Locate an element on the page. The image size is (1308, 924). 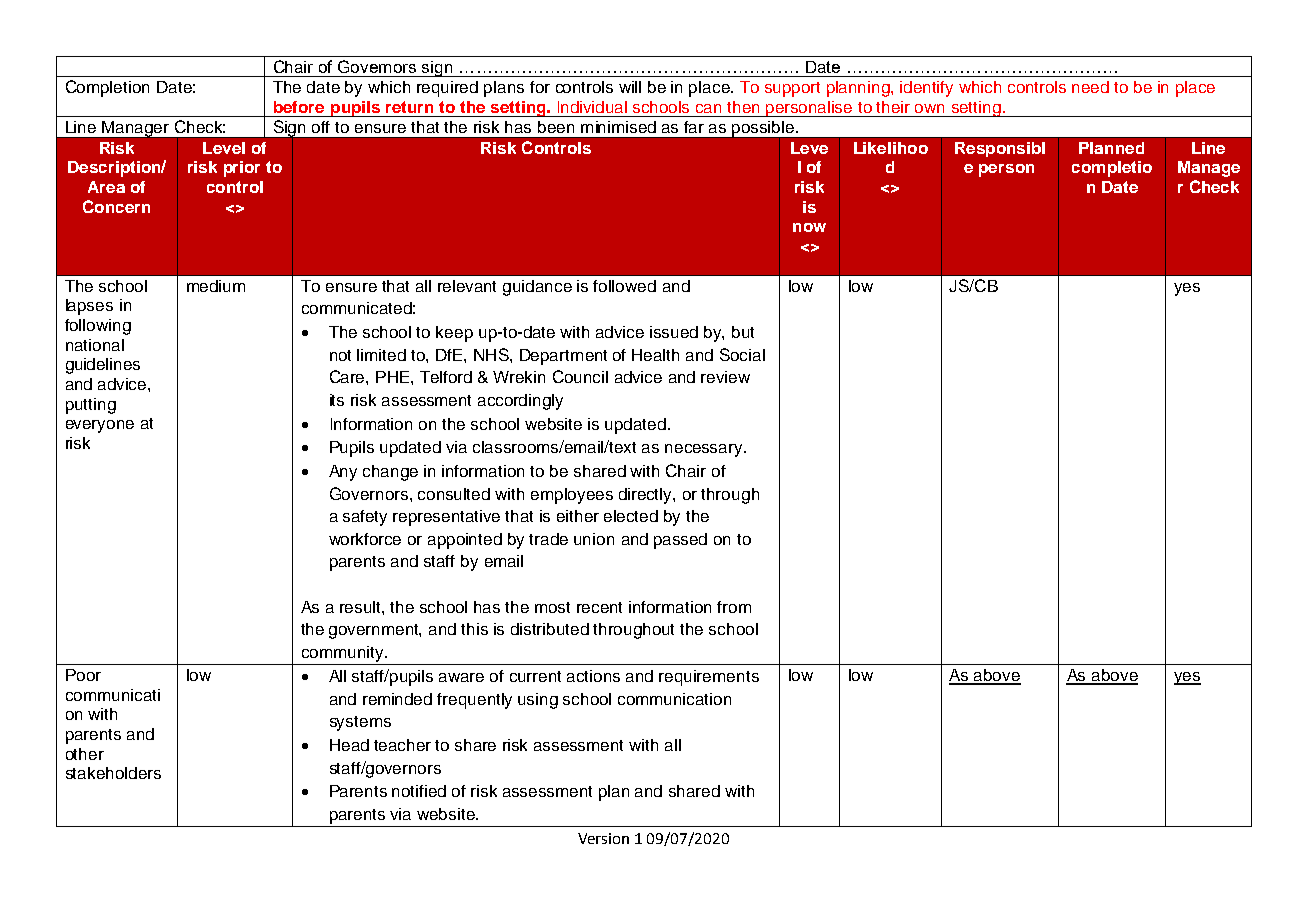
distributed is located at coordinates (550, 629).
